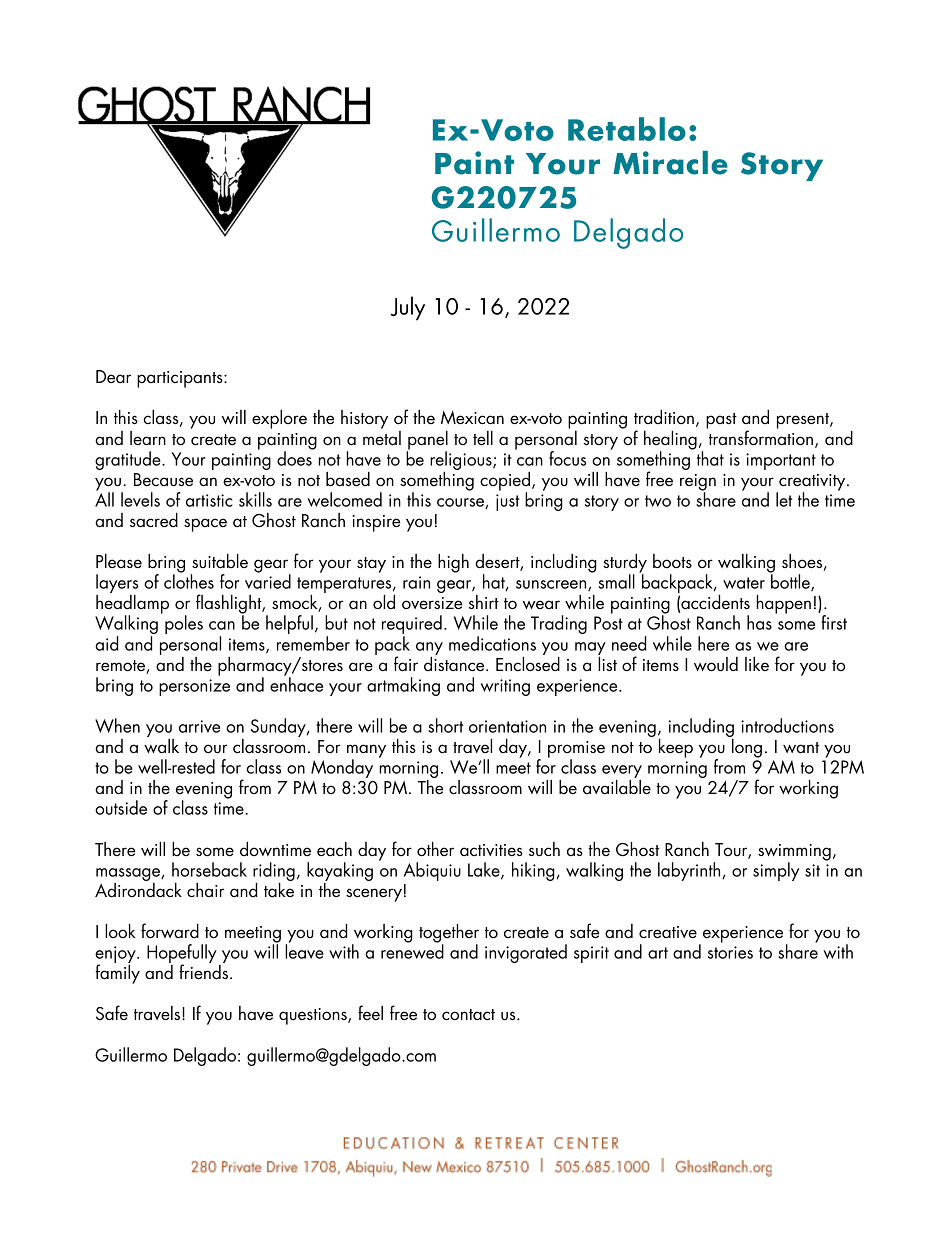 This document has width=952, height=1233. I want to click on short, so click(445, 725).
